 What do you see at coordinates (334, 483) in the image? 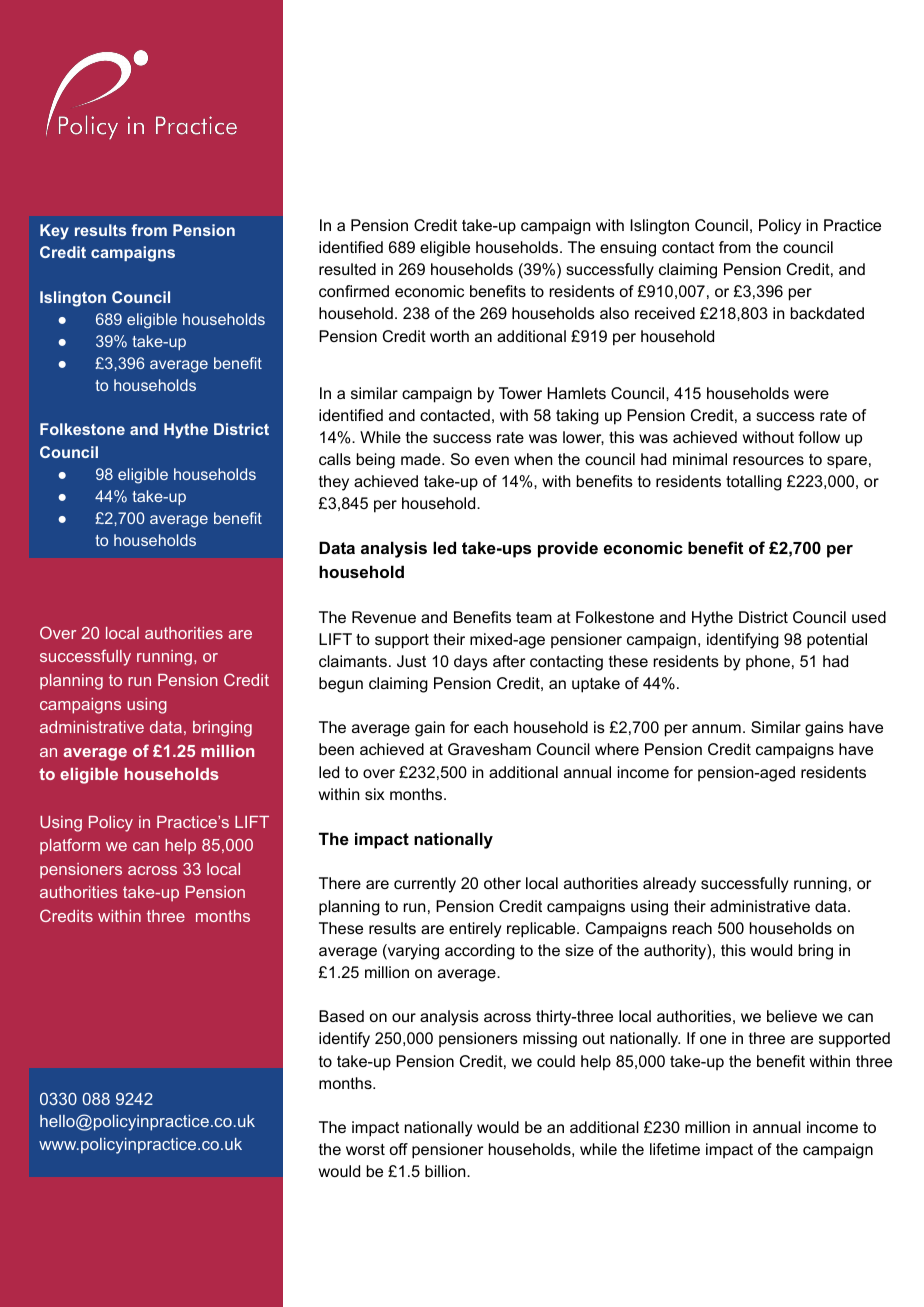
I see `they` at bounding box center [334, 483].
